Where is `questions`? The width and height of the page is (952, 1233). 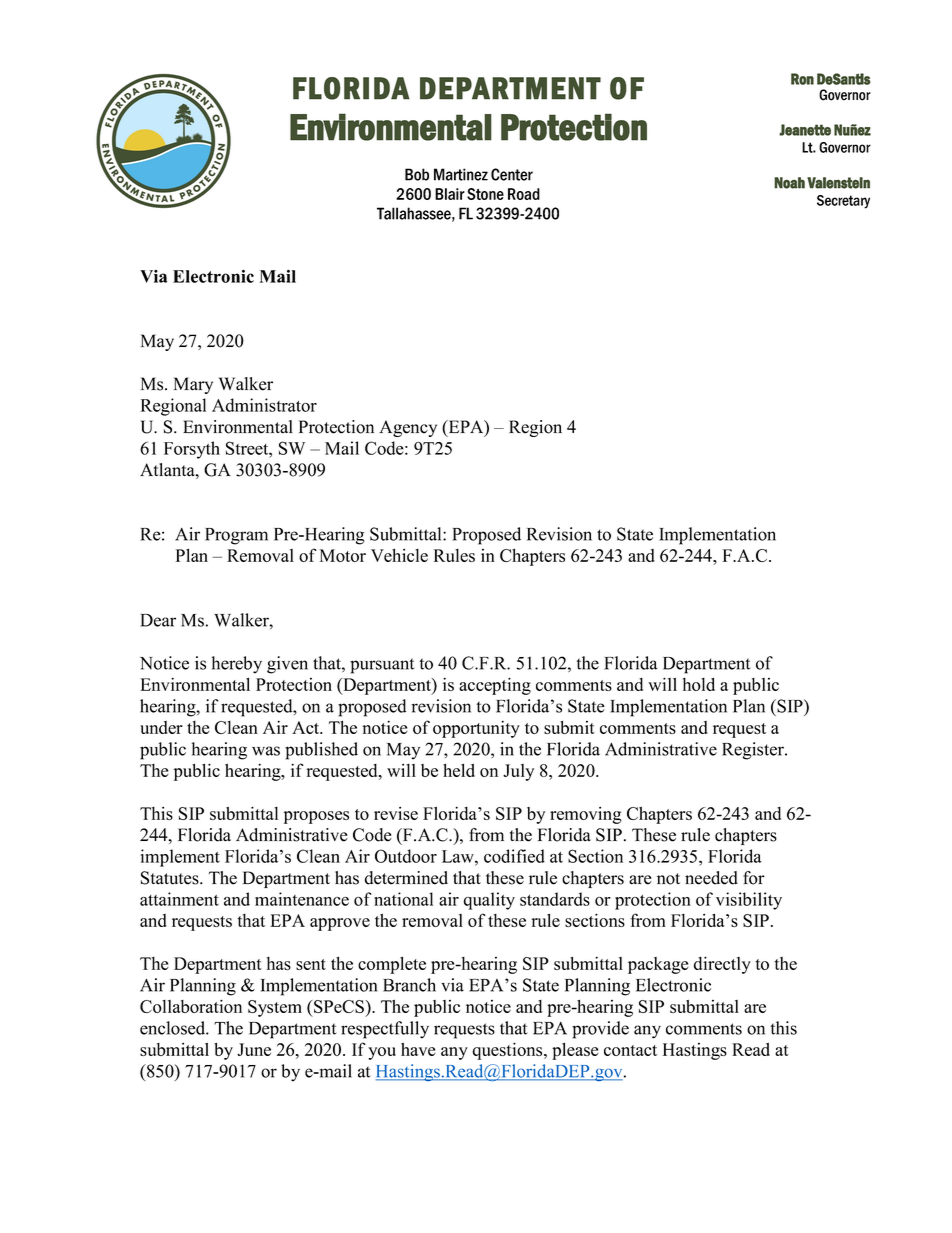
questions is located at coordinates (509, 1051).
